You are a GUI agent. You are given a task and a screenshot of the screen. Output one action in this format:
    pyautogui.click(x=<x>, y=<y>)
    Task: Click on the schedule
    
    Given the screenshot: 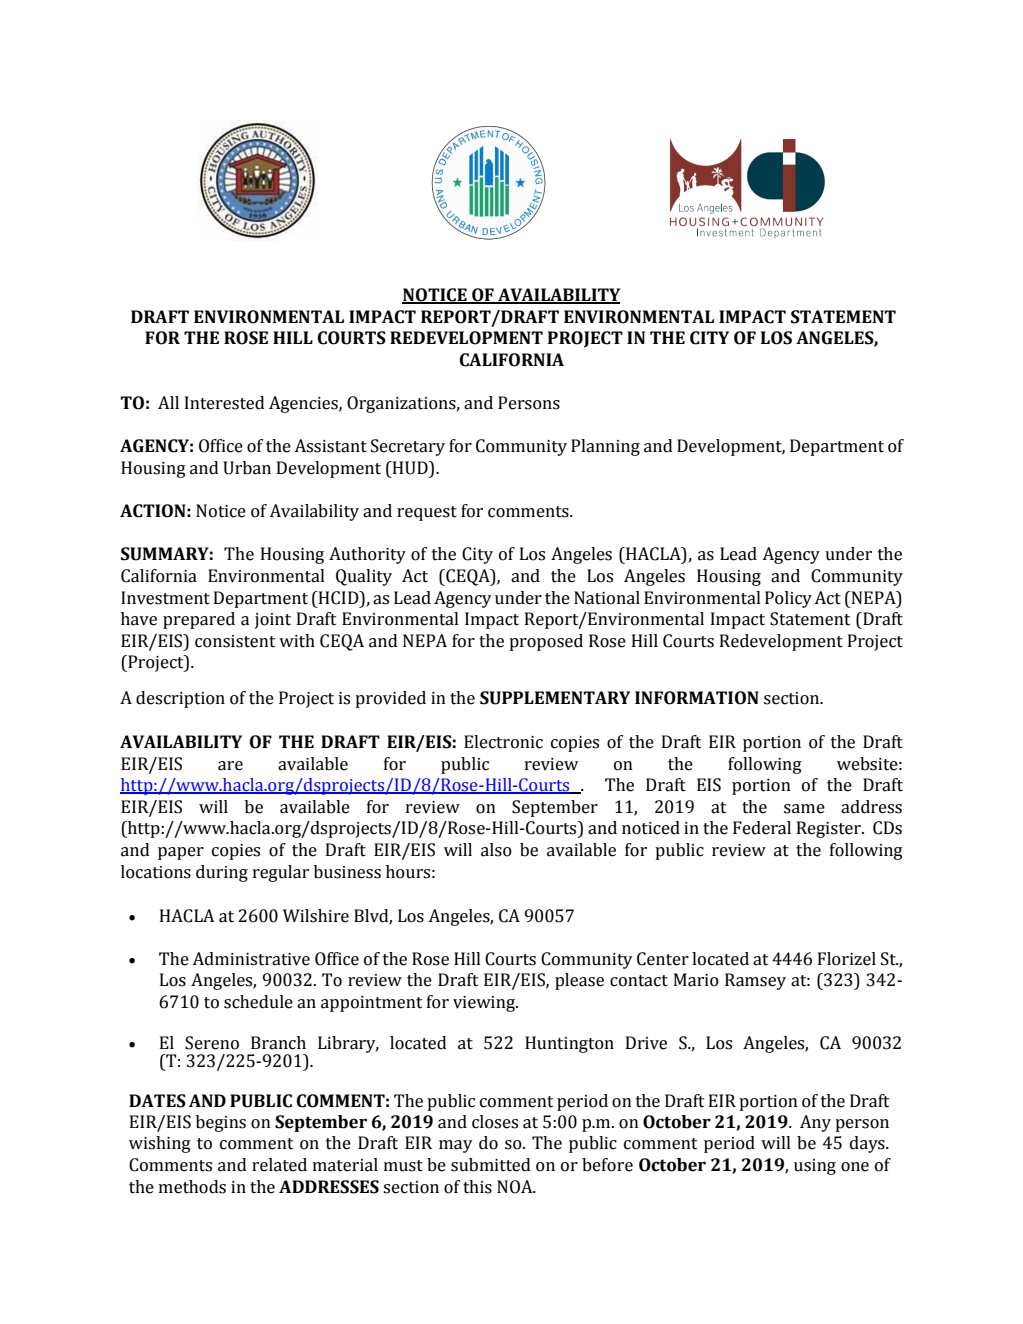 What is the action you would take?
    pyautogui.click(x=258, y=1002)
